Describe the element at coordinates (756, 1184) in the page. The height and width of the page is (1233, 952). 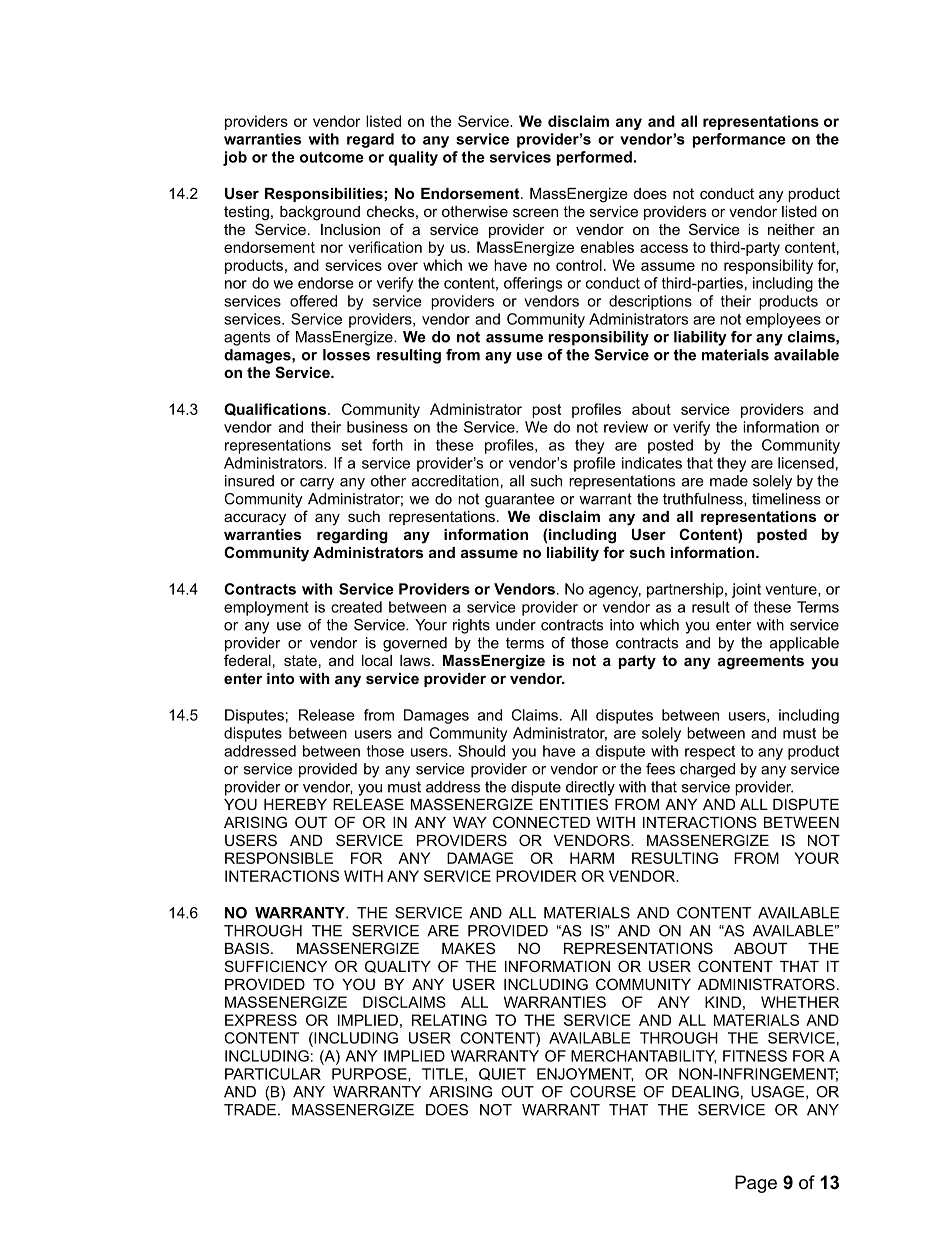
I see `Page` at that location.
